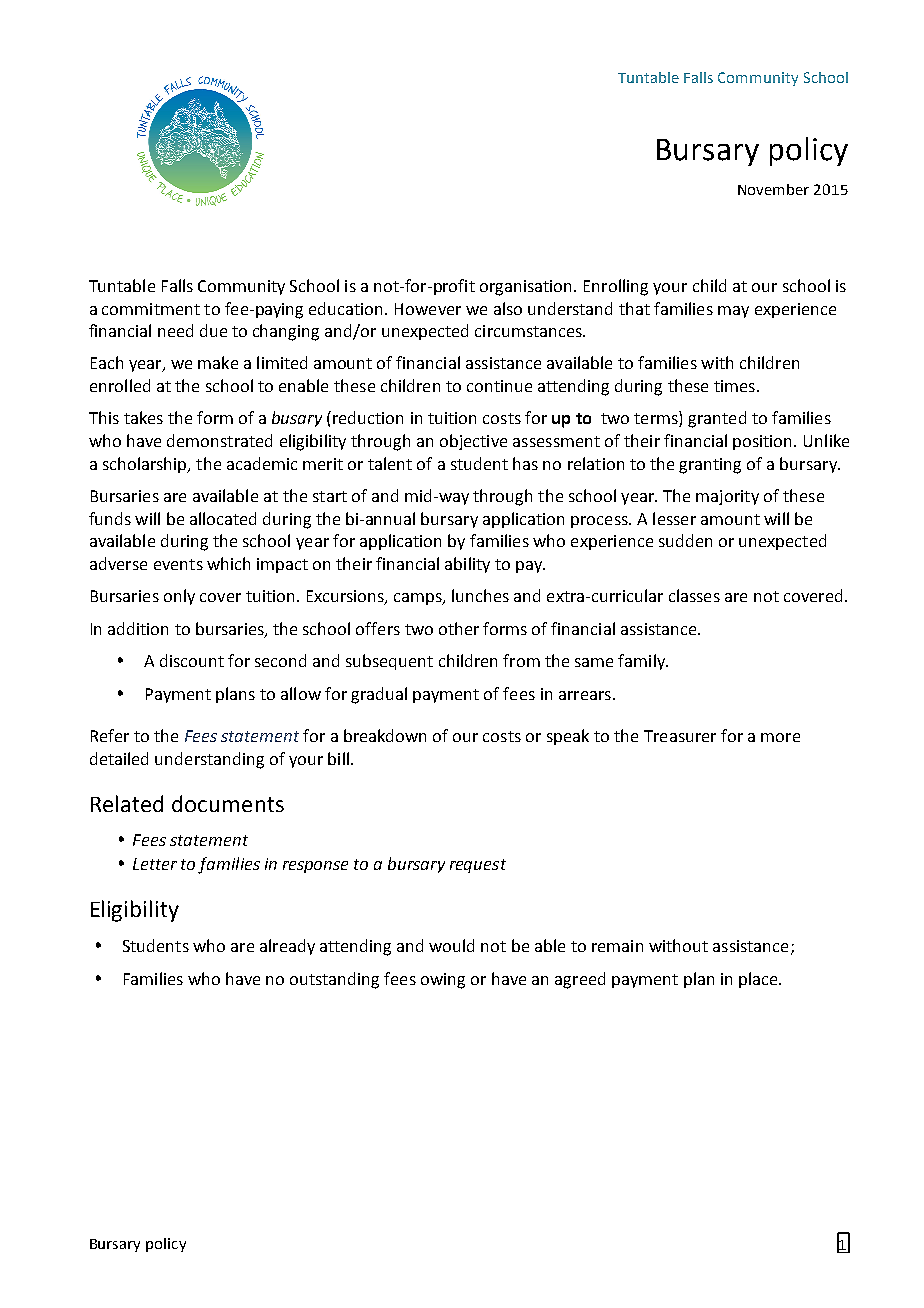  Describe the element at coordinates (146, 465) in the screenshot. I see `scholarship` at that location.
